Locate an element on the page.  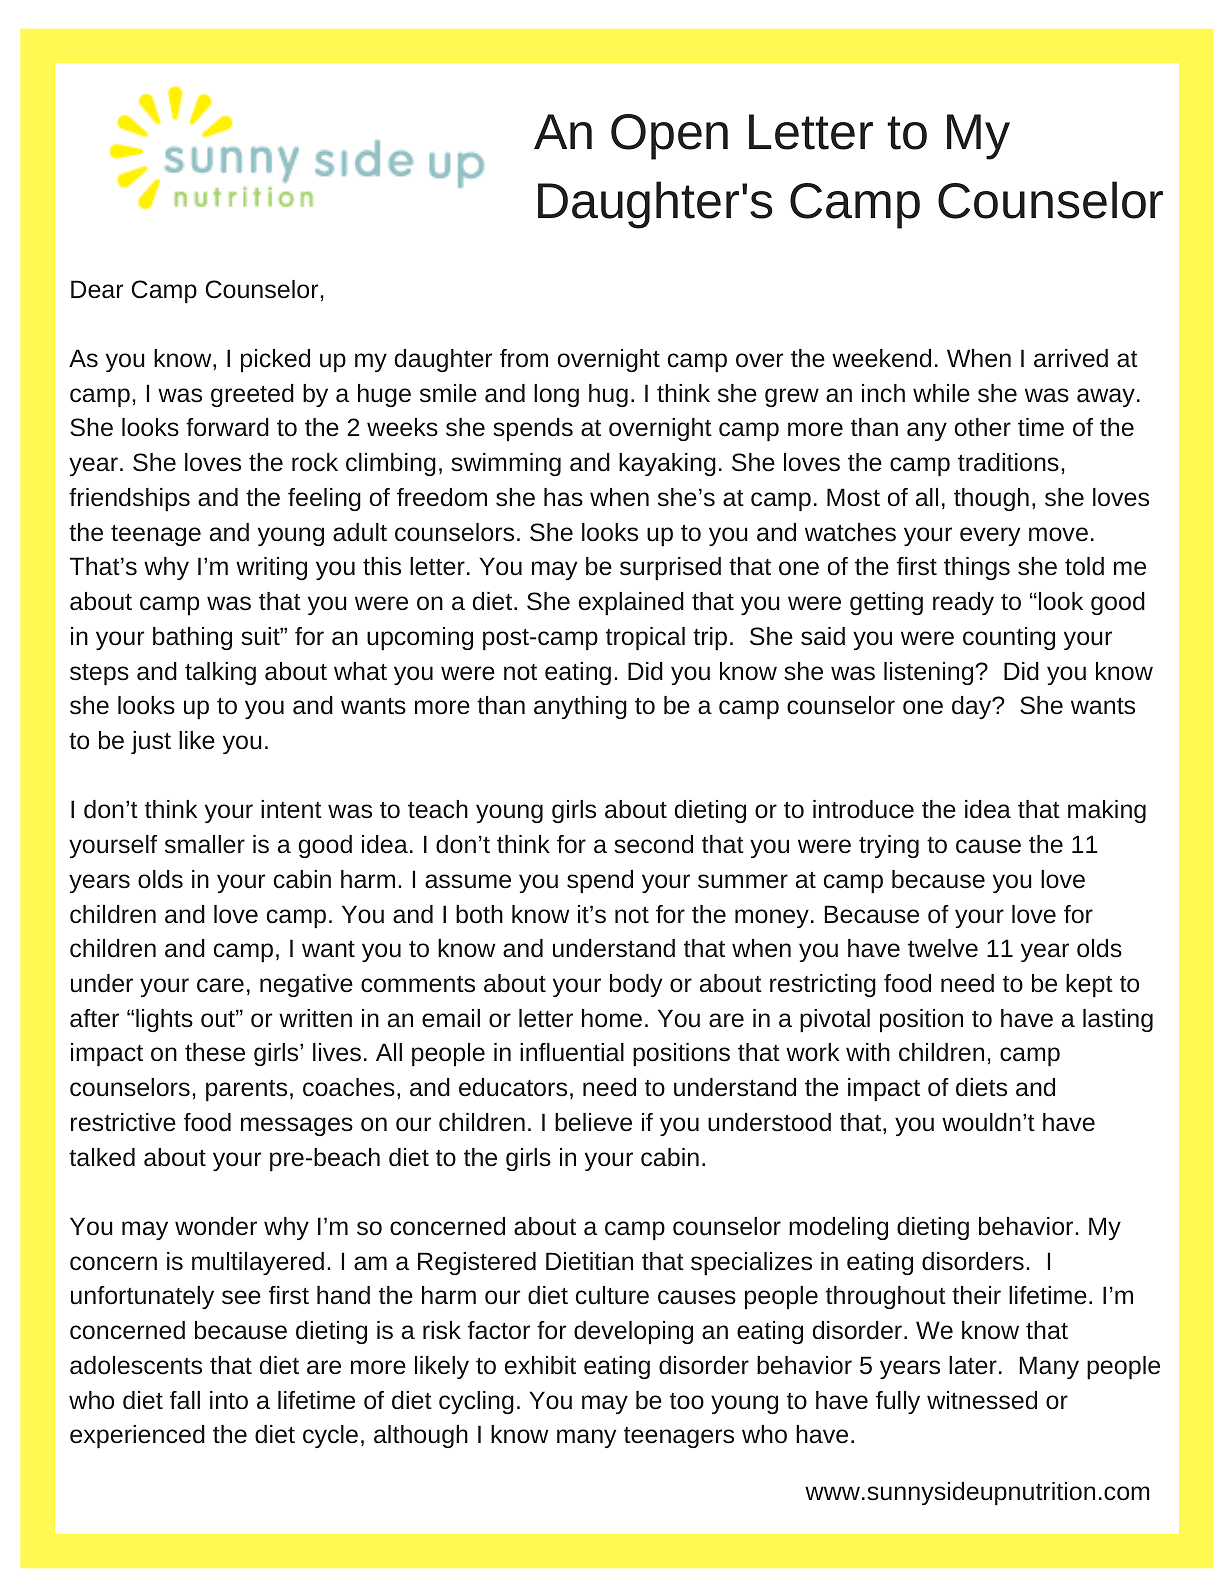
Dear is located at coordinates (97, 289).
